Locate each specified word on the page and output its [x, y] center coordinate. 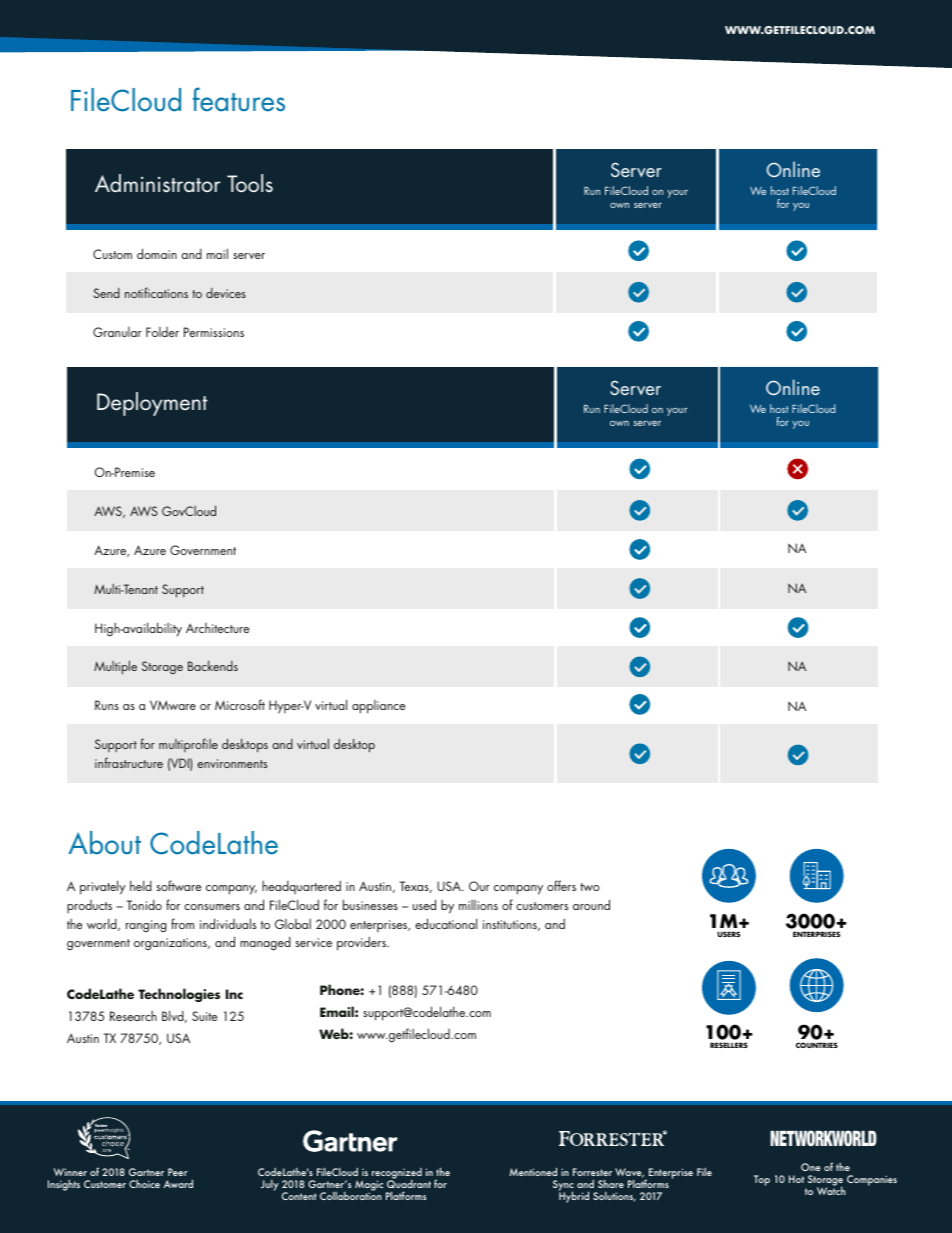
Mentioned [533, 1171]
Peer [178, 1172]
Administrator [157, 183]
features [239, 99]
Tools [250, 183]
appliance [378, 707]
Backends [213, 665]
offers [561, 885]
